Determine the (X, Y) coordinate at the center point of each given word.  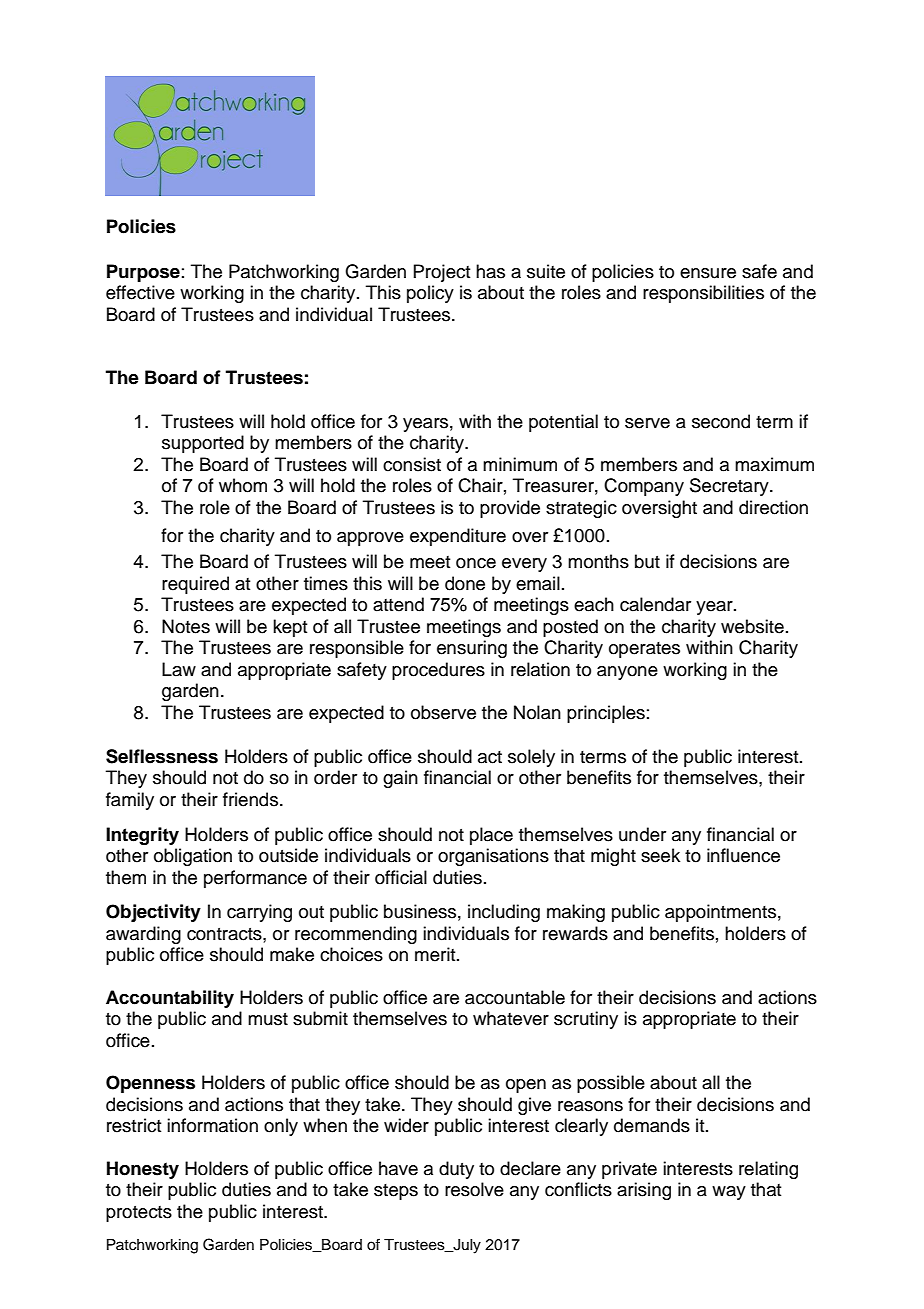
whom (243, 485)
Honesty (143, 1170)
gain (400, 779)
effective (140, 292)
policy (430, 294)
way (729, 1193)
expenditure (458, 537)
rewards (575, 933)
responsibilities (703, 294)
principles (606, 714)
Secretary (730, 487)
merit (436, 954)
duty (456, 1170)
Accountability (170, 999)
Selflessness (162, 756)
